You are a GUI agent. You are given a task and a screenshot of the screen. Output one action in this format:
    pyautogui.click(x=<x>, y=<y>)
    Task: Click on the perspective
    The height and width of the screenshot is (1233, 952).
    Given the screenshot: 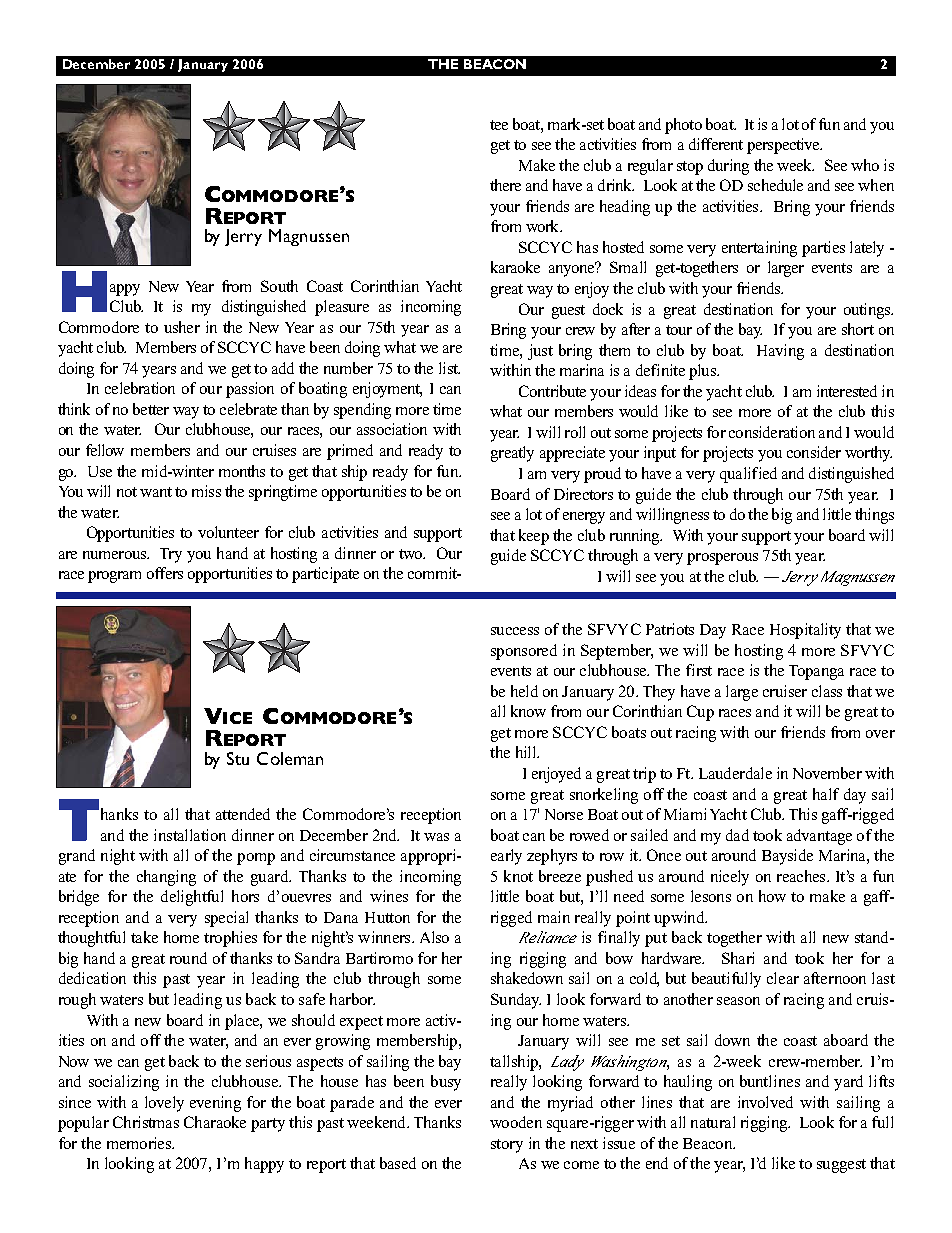 What is the action you would take?
    pyautogui.click(x=784, y=146)
